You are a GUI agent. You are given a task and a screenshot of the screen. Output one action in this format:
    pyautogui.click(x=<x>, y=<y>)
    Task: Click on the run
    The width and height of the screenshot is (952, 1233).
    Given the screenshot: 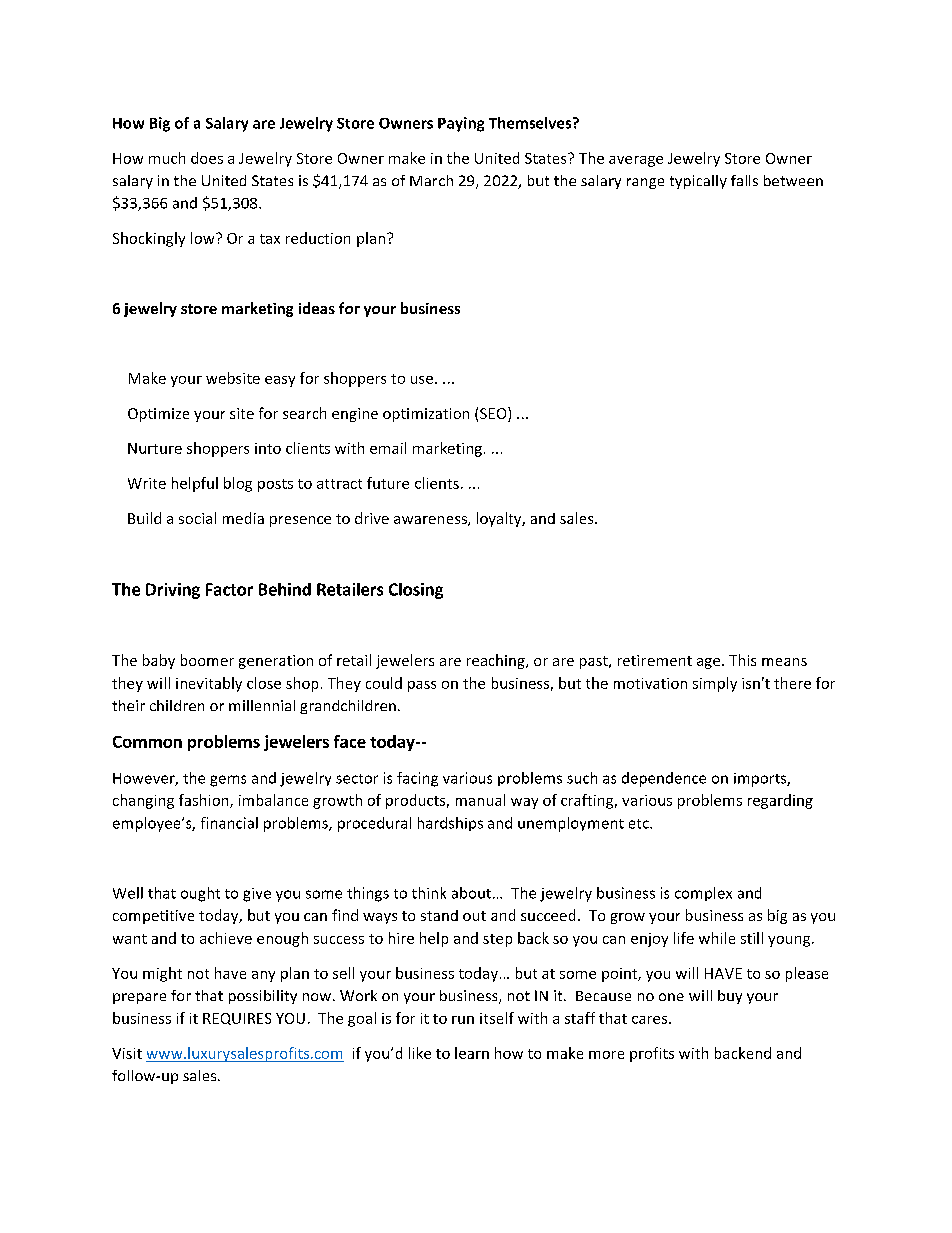 What is the action you would take?
    pyautogui.click(x=463, y=1020)
